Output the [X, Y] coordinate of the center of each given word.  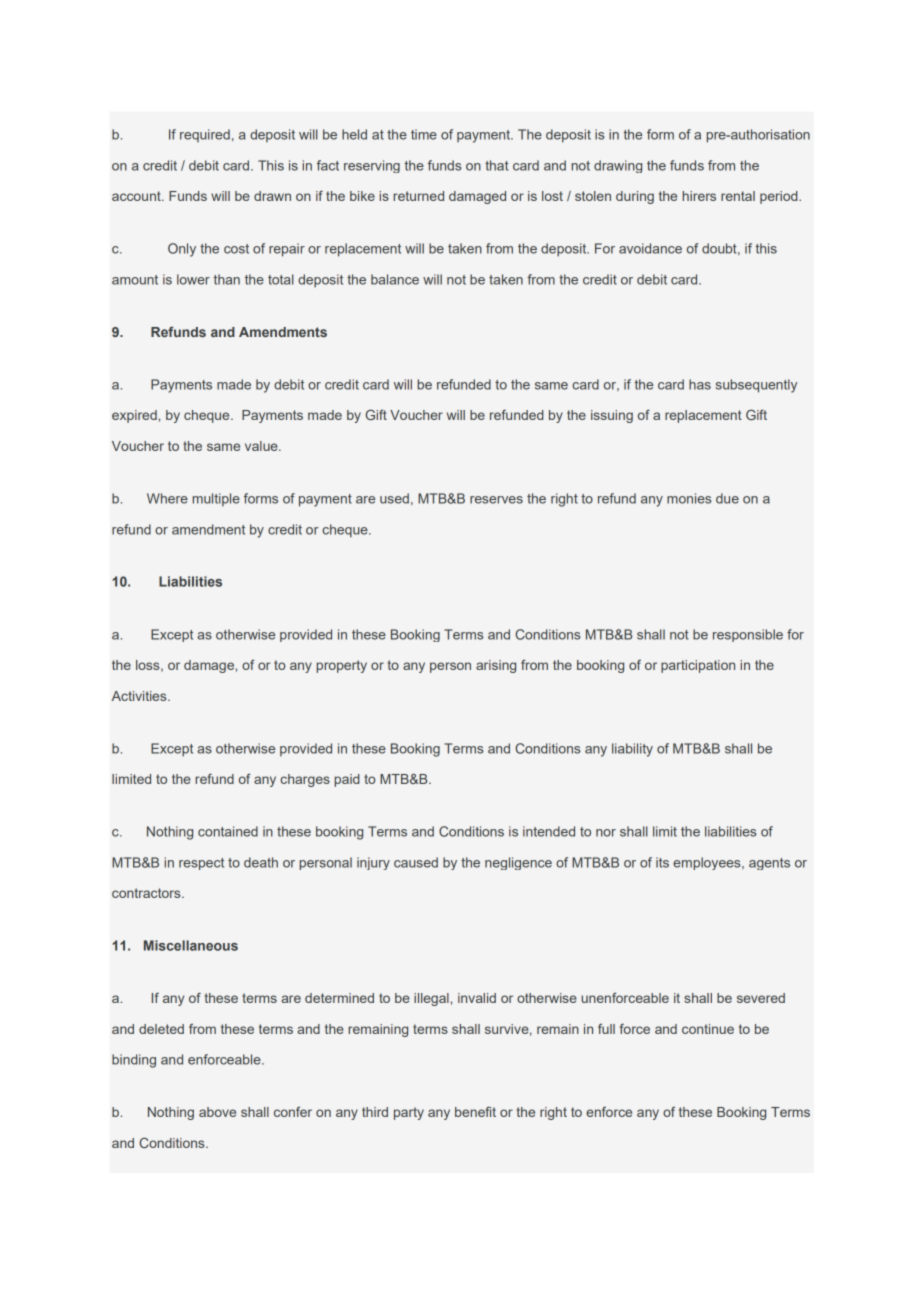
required [205, 135]
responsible [748, 635]
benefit [475, 1111]
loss [149, 666]
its [662, 862]
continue [708, 1029]
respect [201, 864]
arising [496, 666]
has [700, 384]
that [497, 165]
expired [135, 416]
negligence [518, 863]
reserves [496, 500]
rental [738, 196]
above [217, 1112]
